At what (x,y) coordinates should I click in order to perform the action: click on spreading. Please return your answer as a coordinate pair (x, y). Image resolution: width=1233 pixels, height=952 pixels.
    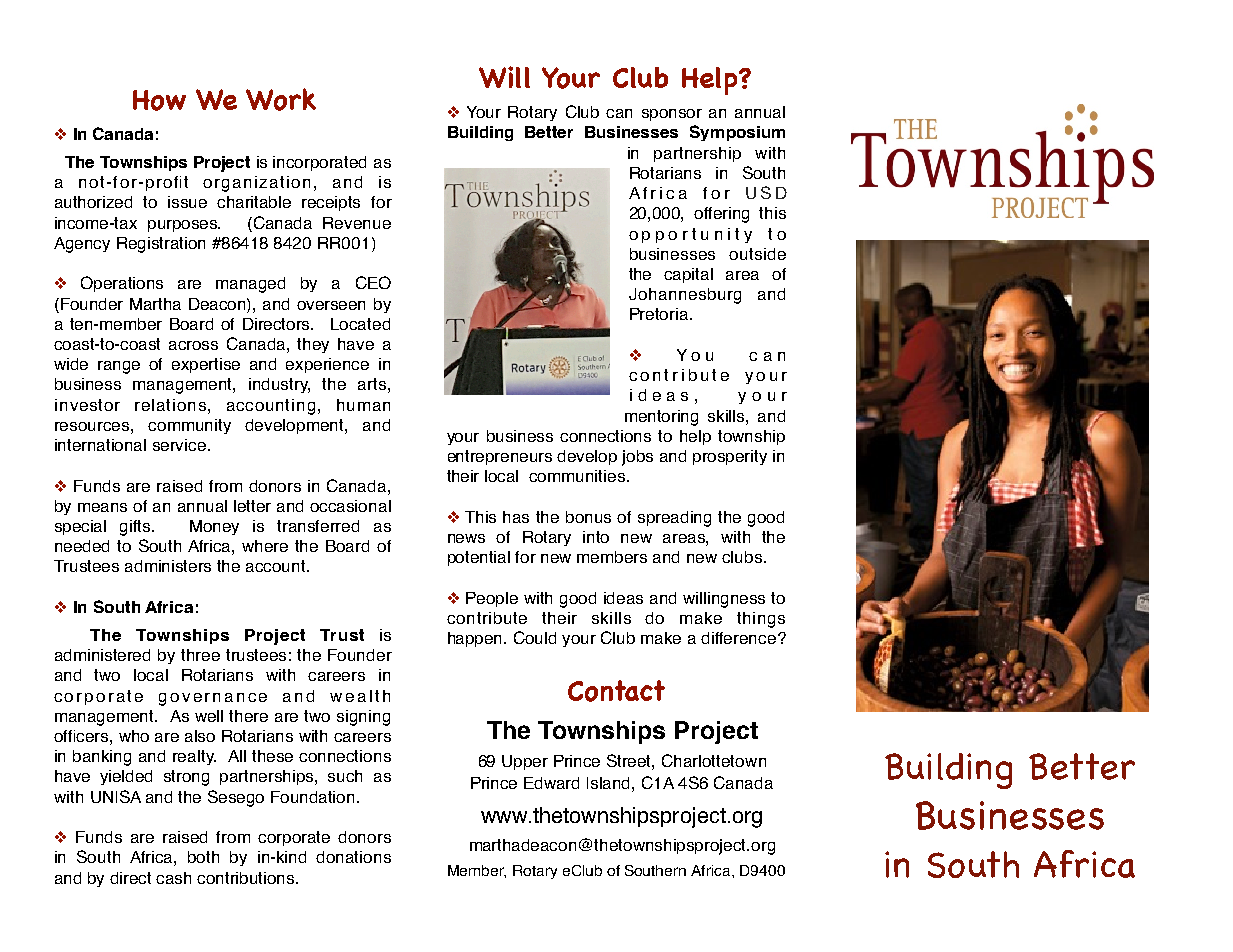
    Looking at the image, I should click on (674, 519).
